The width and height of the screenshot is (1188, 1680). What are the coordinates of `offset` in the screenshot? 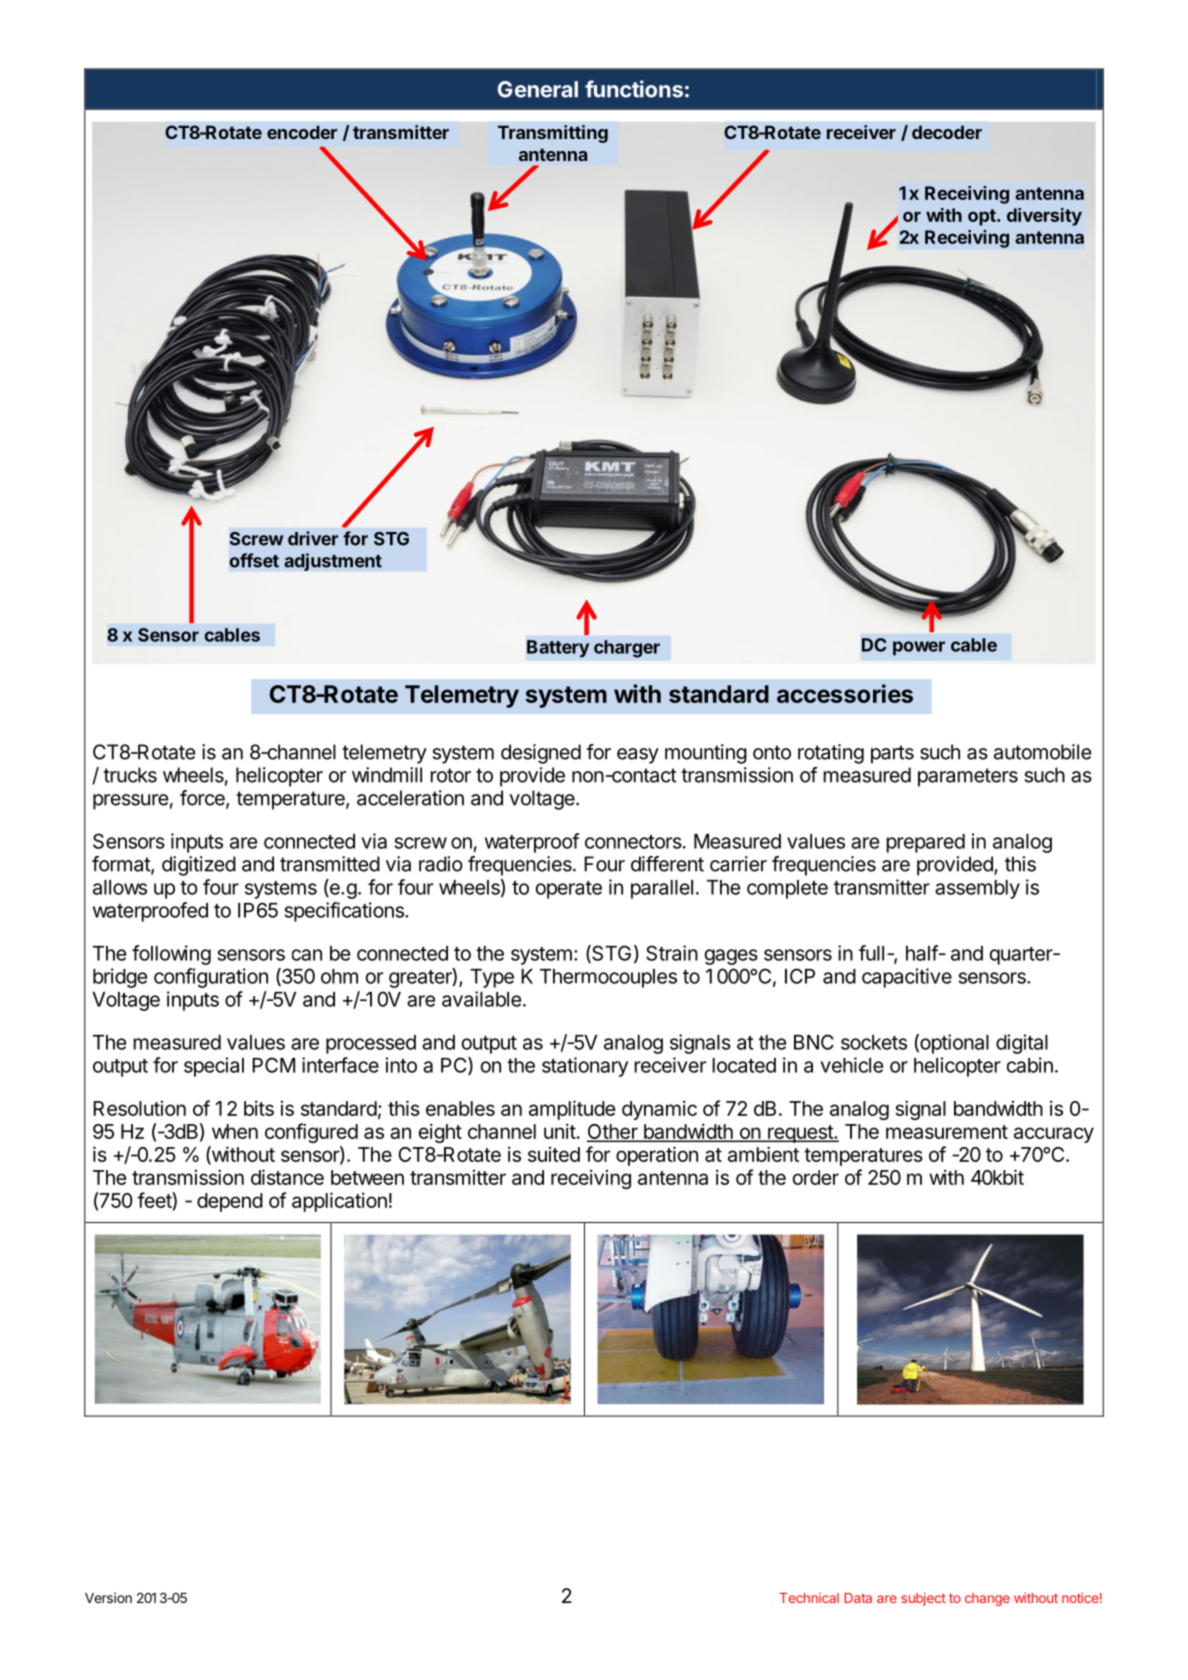 It's located at (254, 560).
